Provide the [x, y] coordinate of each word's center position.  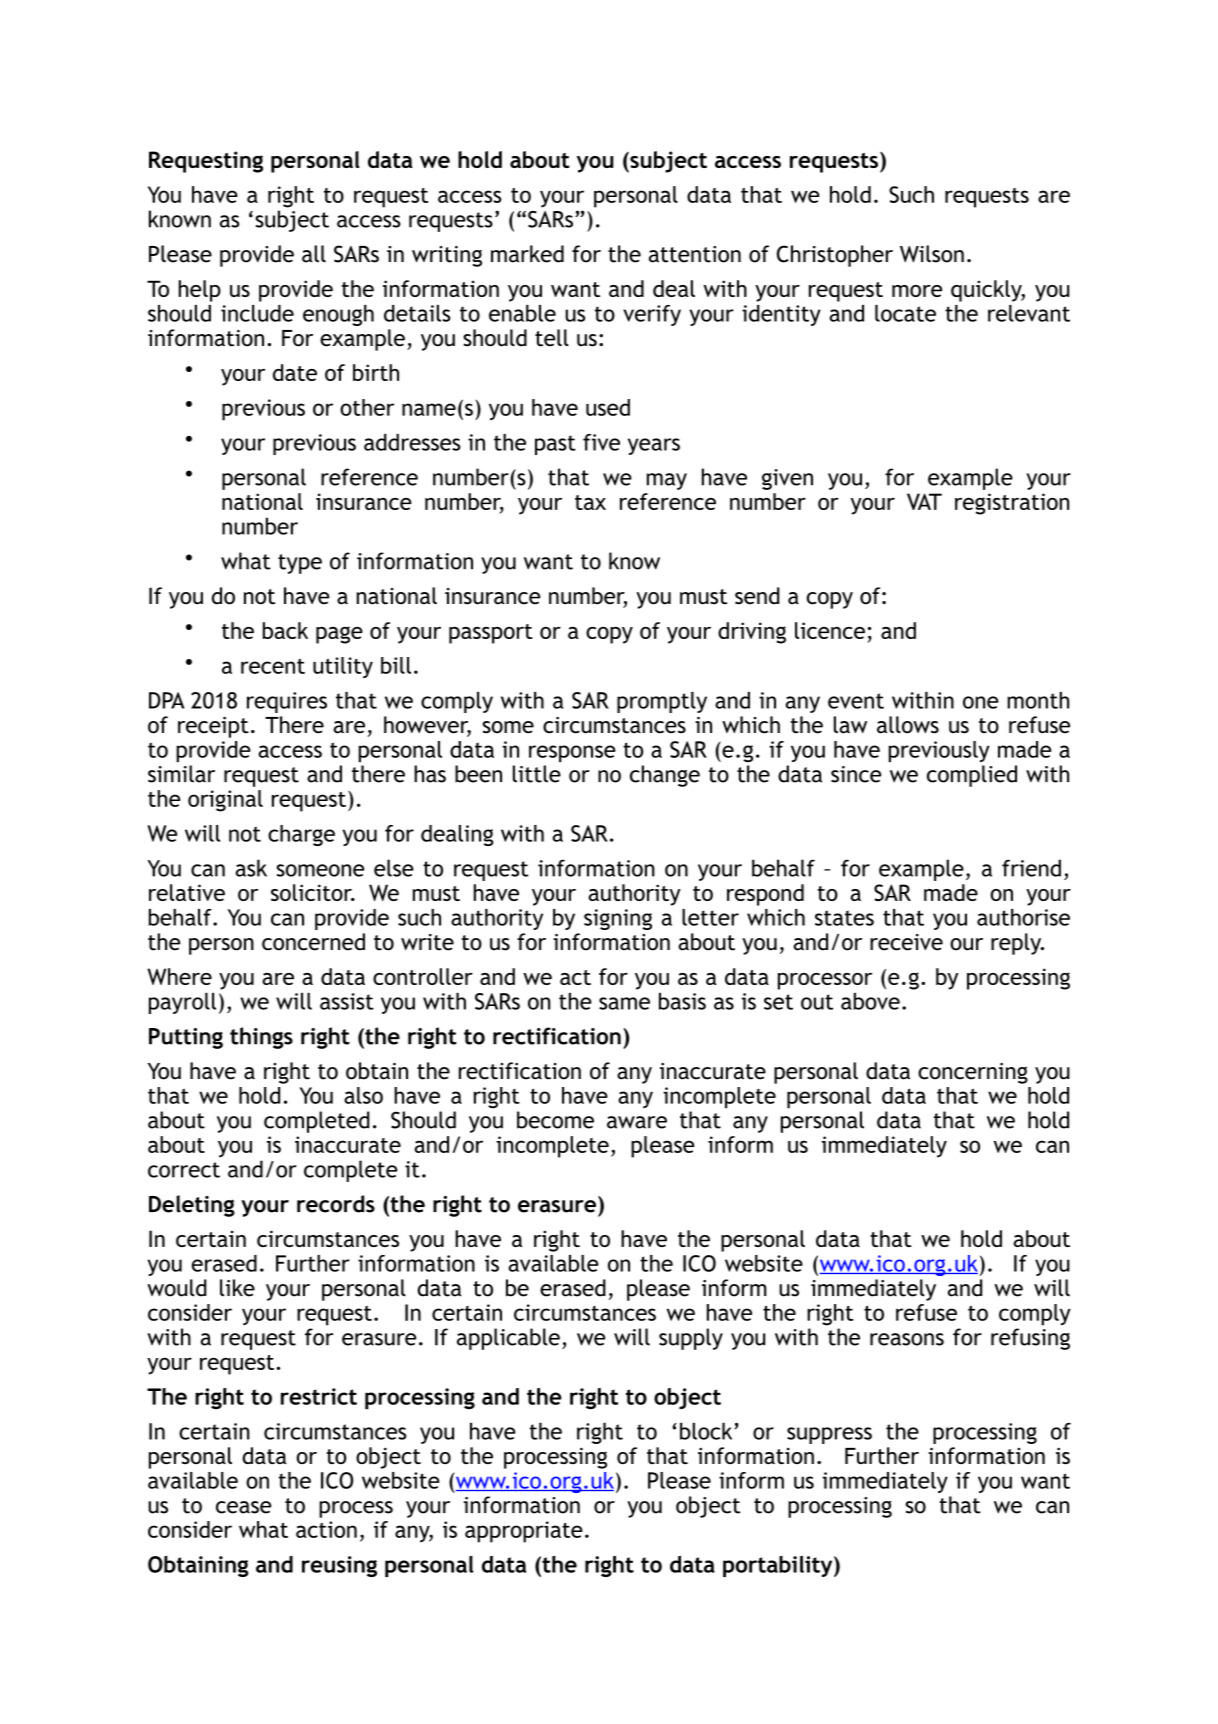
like [237, 1288]
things [261, 1038]
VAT [924, 501]
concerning [973, 1073]
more [917, 291]
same [624, 1003]
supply [691, 1339]
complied [972, 776]
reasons [907, 1339]
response [572, 754]
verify [652, 315]
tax [590, 502]
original [225, 801]
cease [243, 1507]
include [257, 313]
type [300, 564]
